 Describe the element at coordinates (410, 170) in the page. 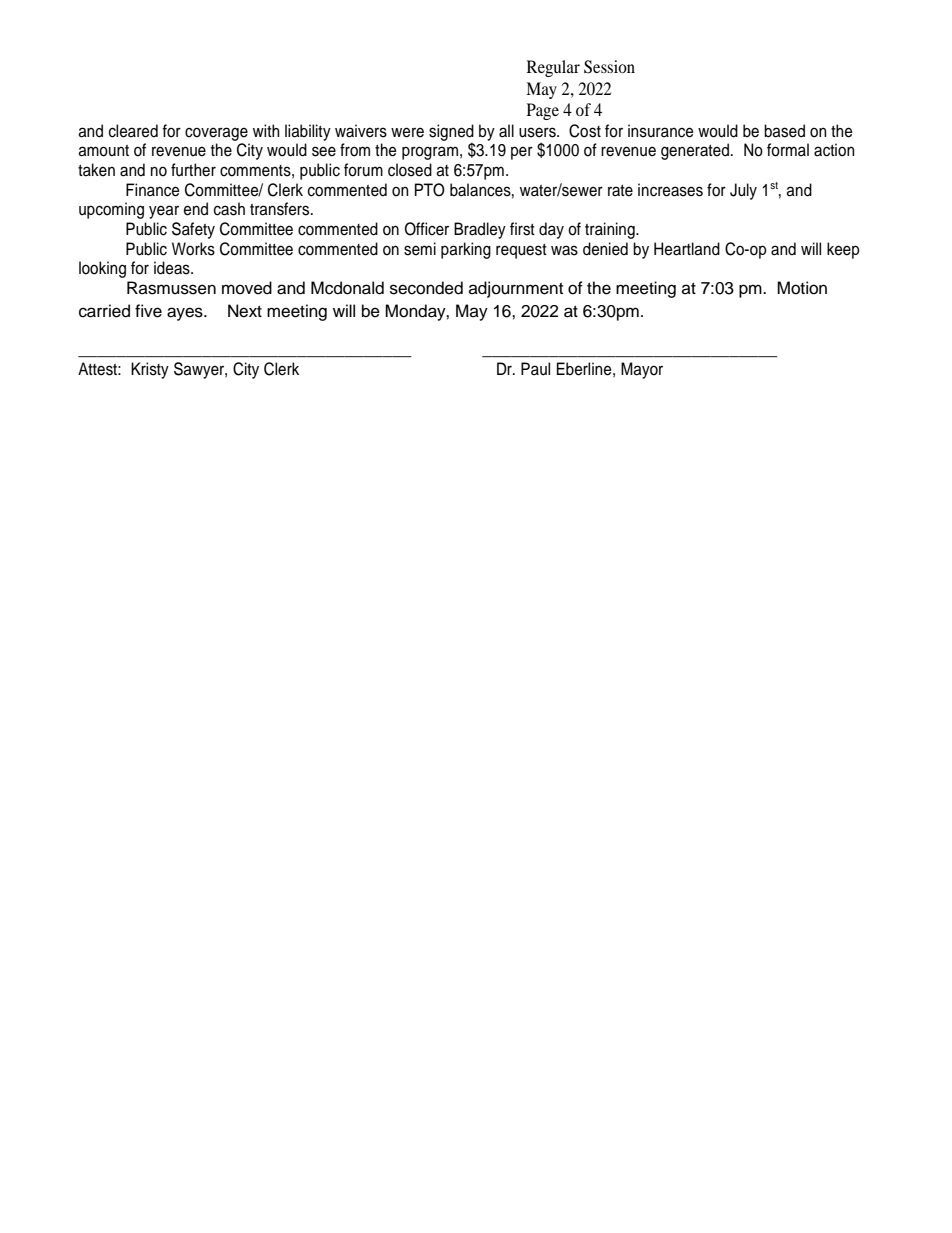

I see `closed` at that location.
